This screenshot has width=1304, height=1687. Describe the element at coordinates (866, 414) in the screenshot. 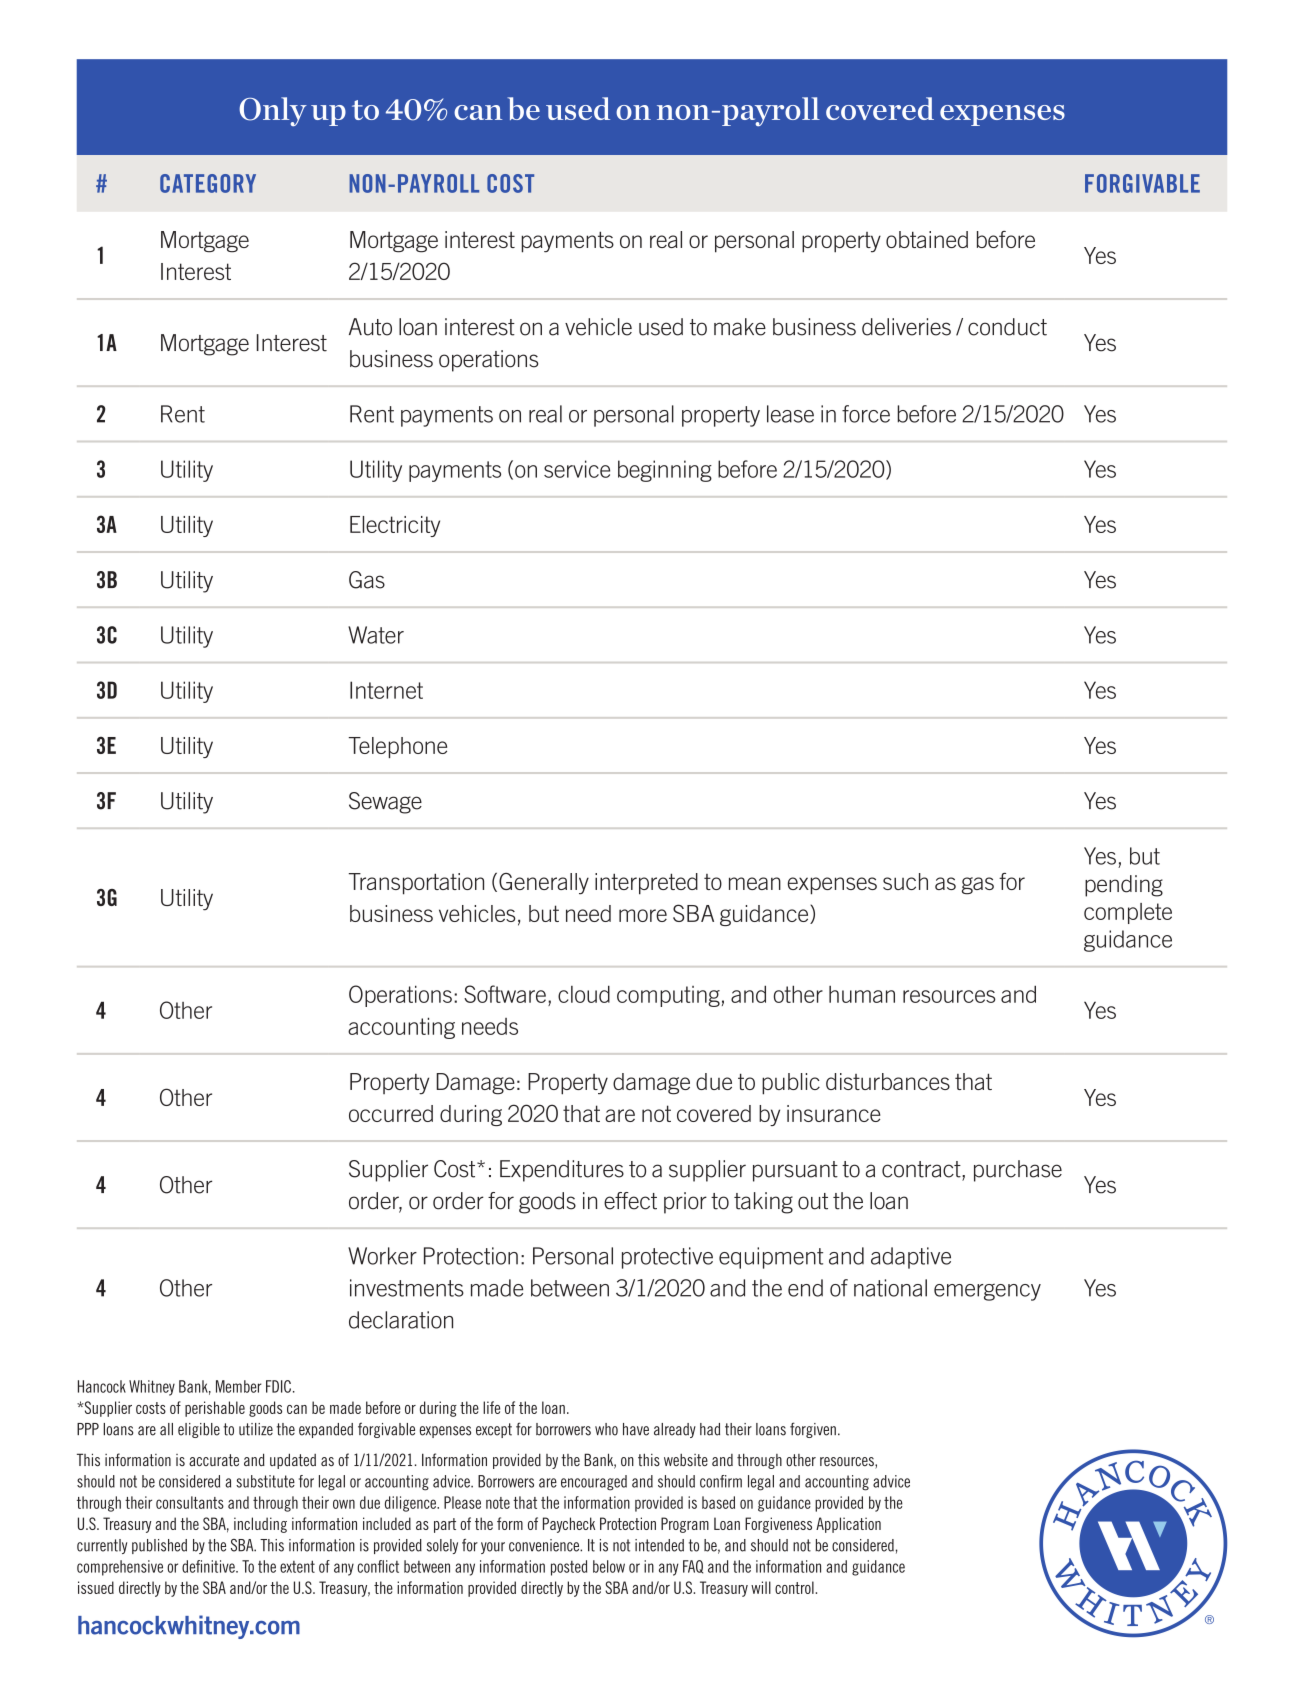

I see `force` at that location.
